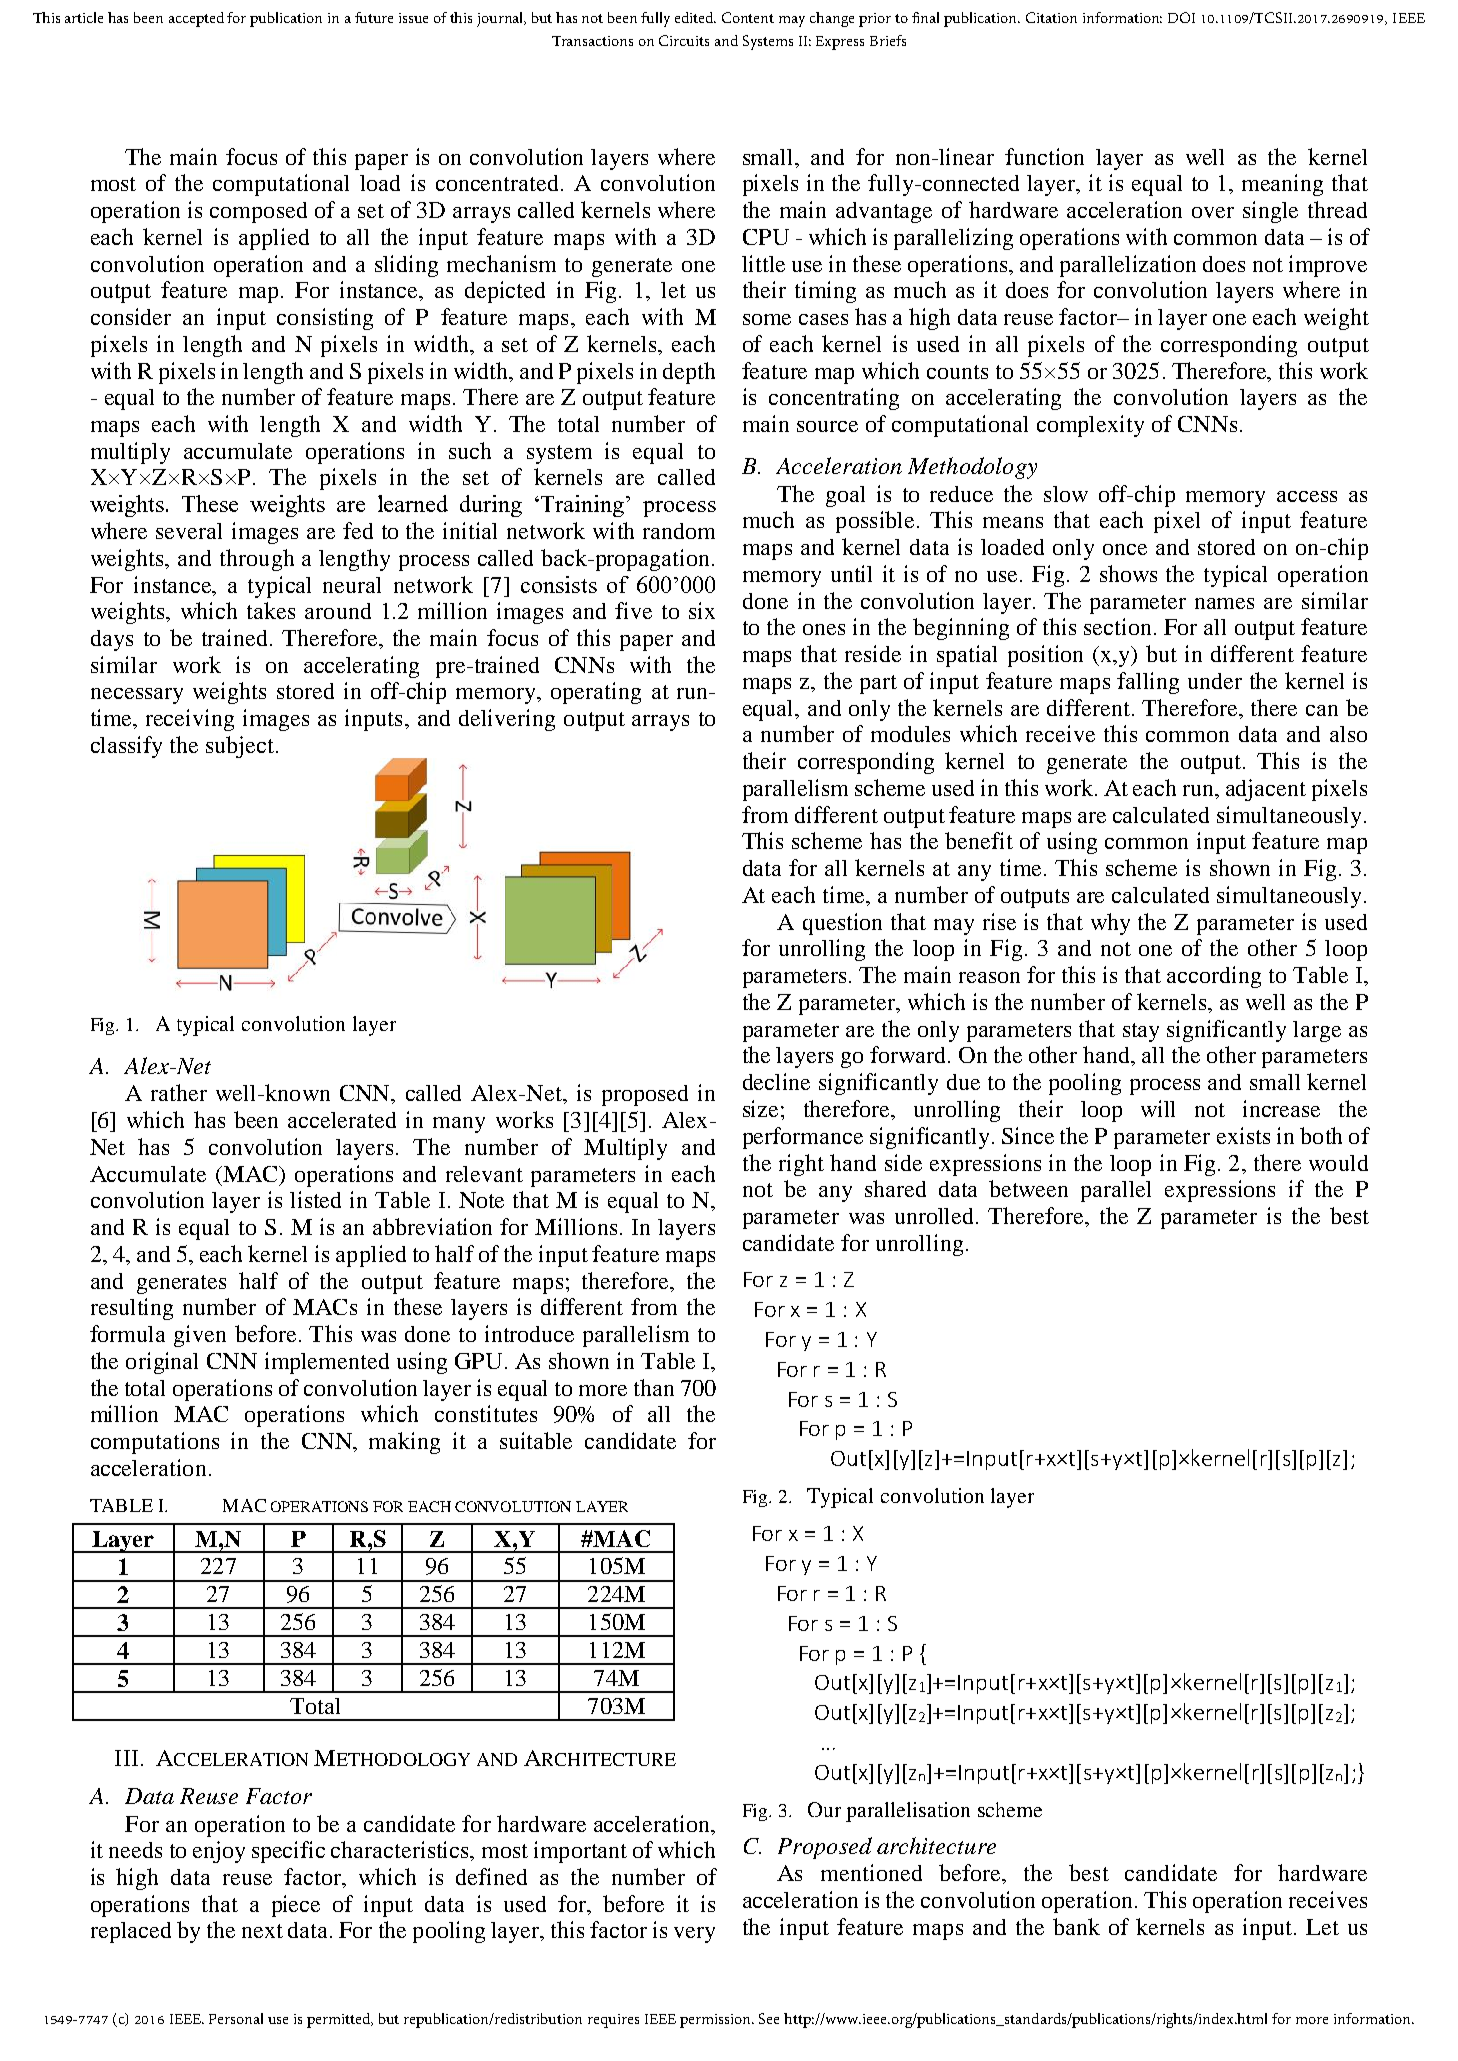  Describe the element at coordinates (1214, 977) in the document. I see `according` at that location.
